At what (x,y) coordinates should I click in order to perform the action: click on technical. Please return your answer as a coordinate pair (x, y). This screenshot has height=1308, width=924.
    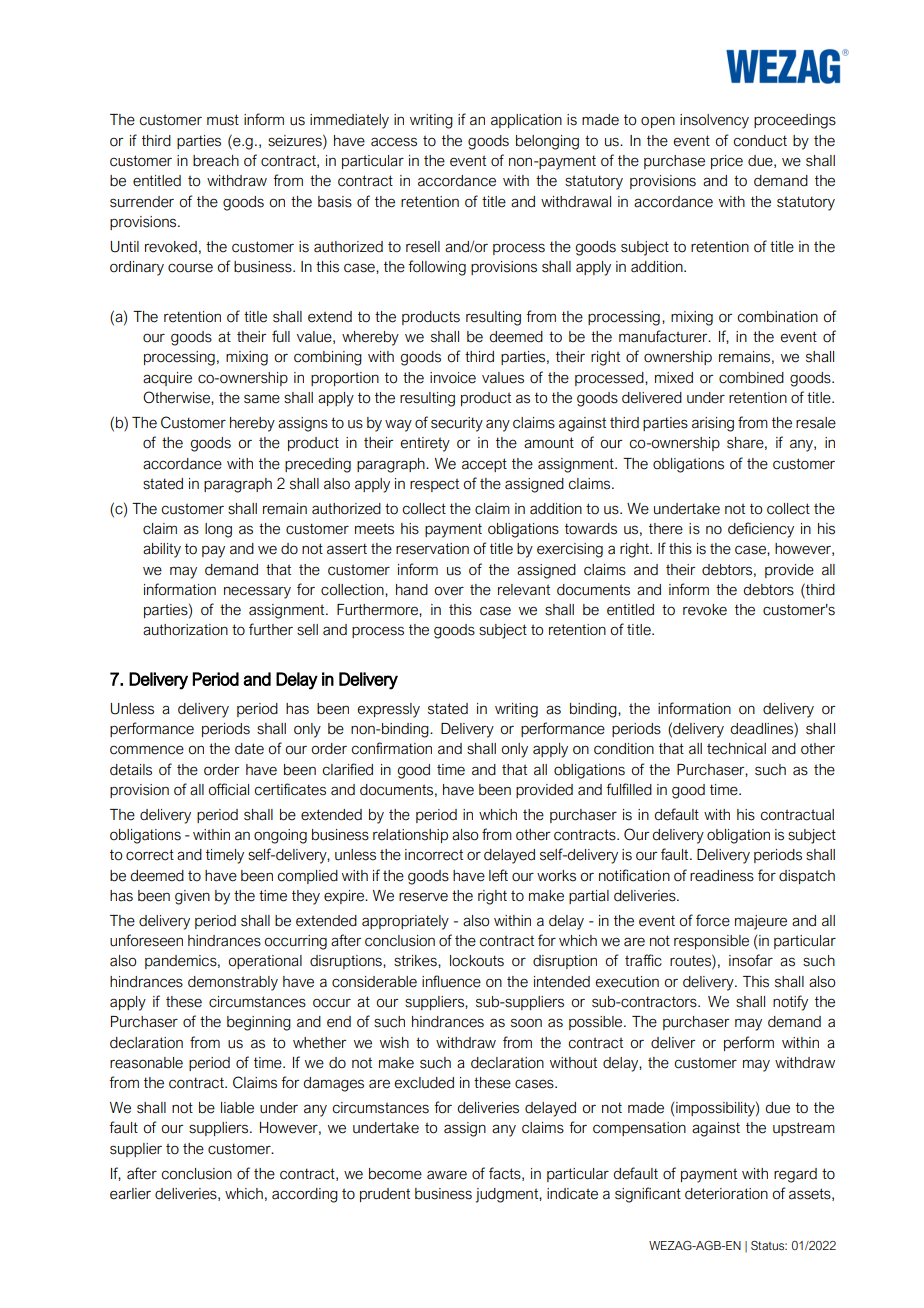
    Looking at the image, I should click on (736, 749).
